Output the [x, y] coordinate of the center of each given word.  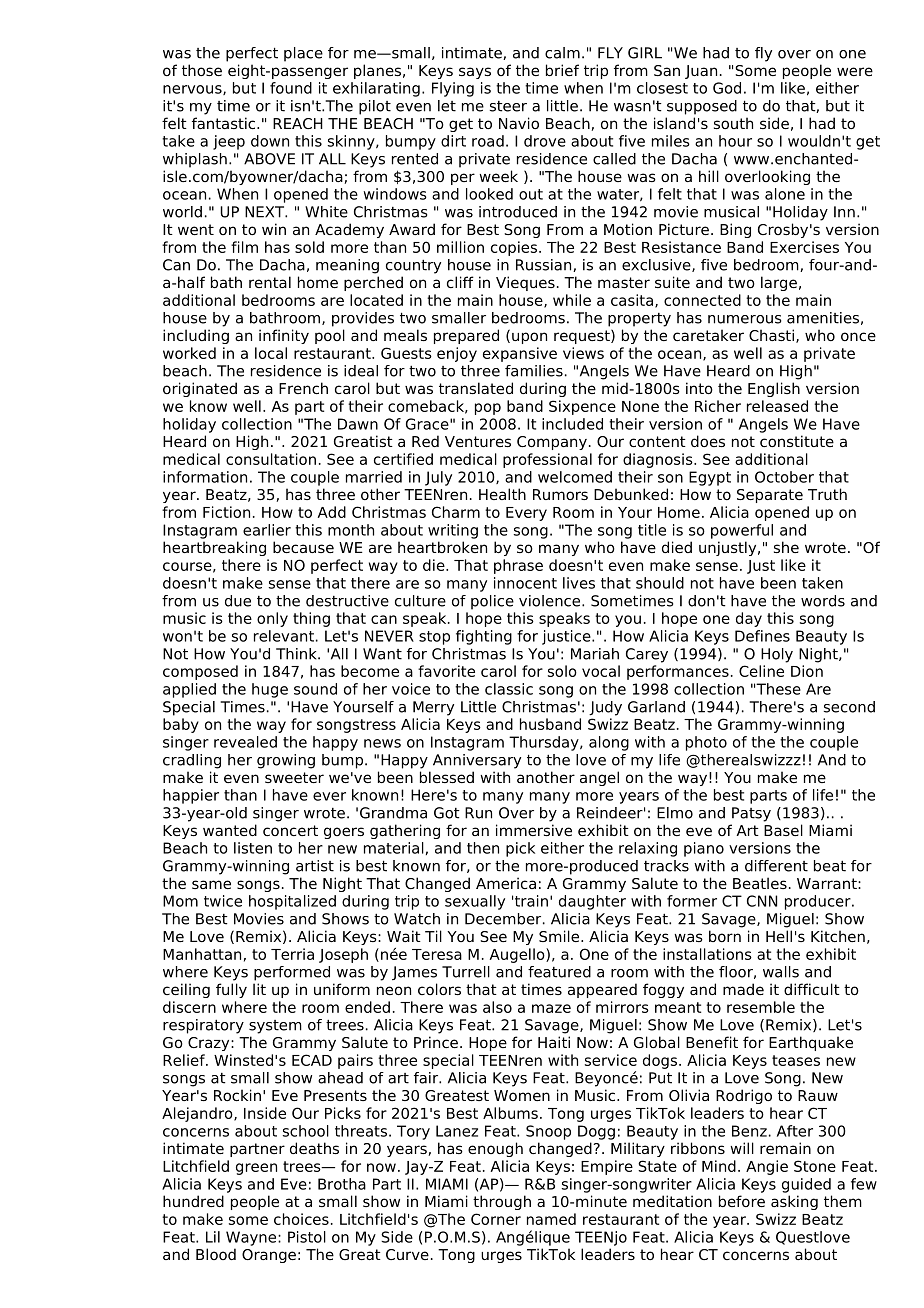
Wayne [252, 1238]
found [291, 88]
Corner [496, 1219]
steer [508, 106]
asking [794, 1202]
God [727, 88]
